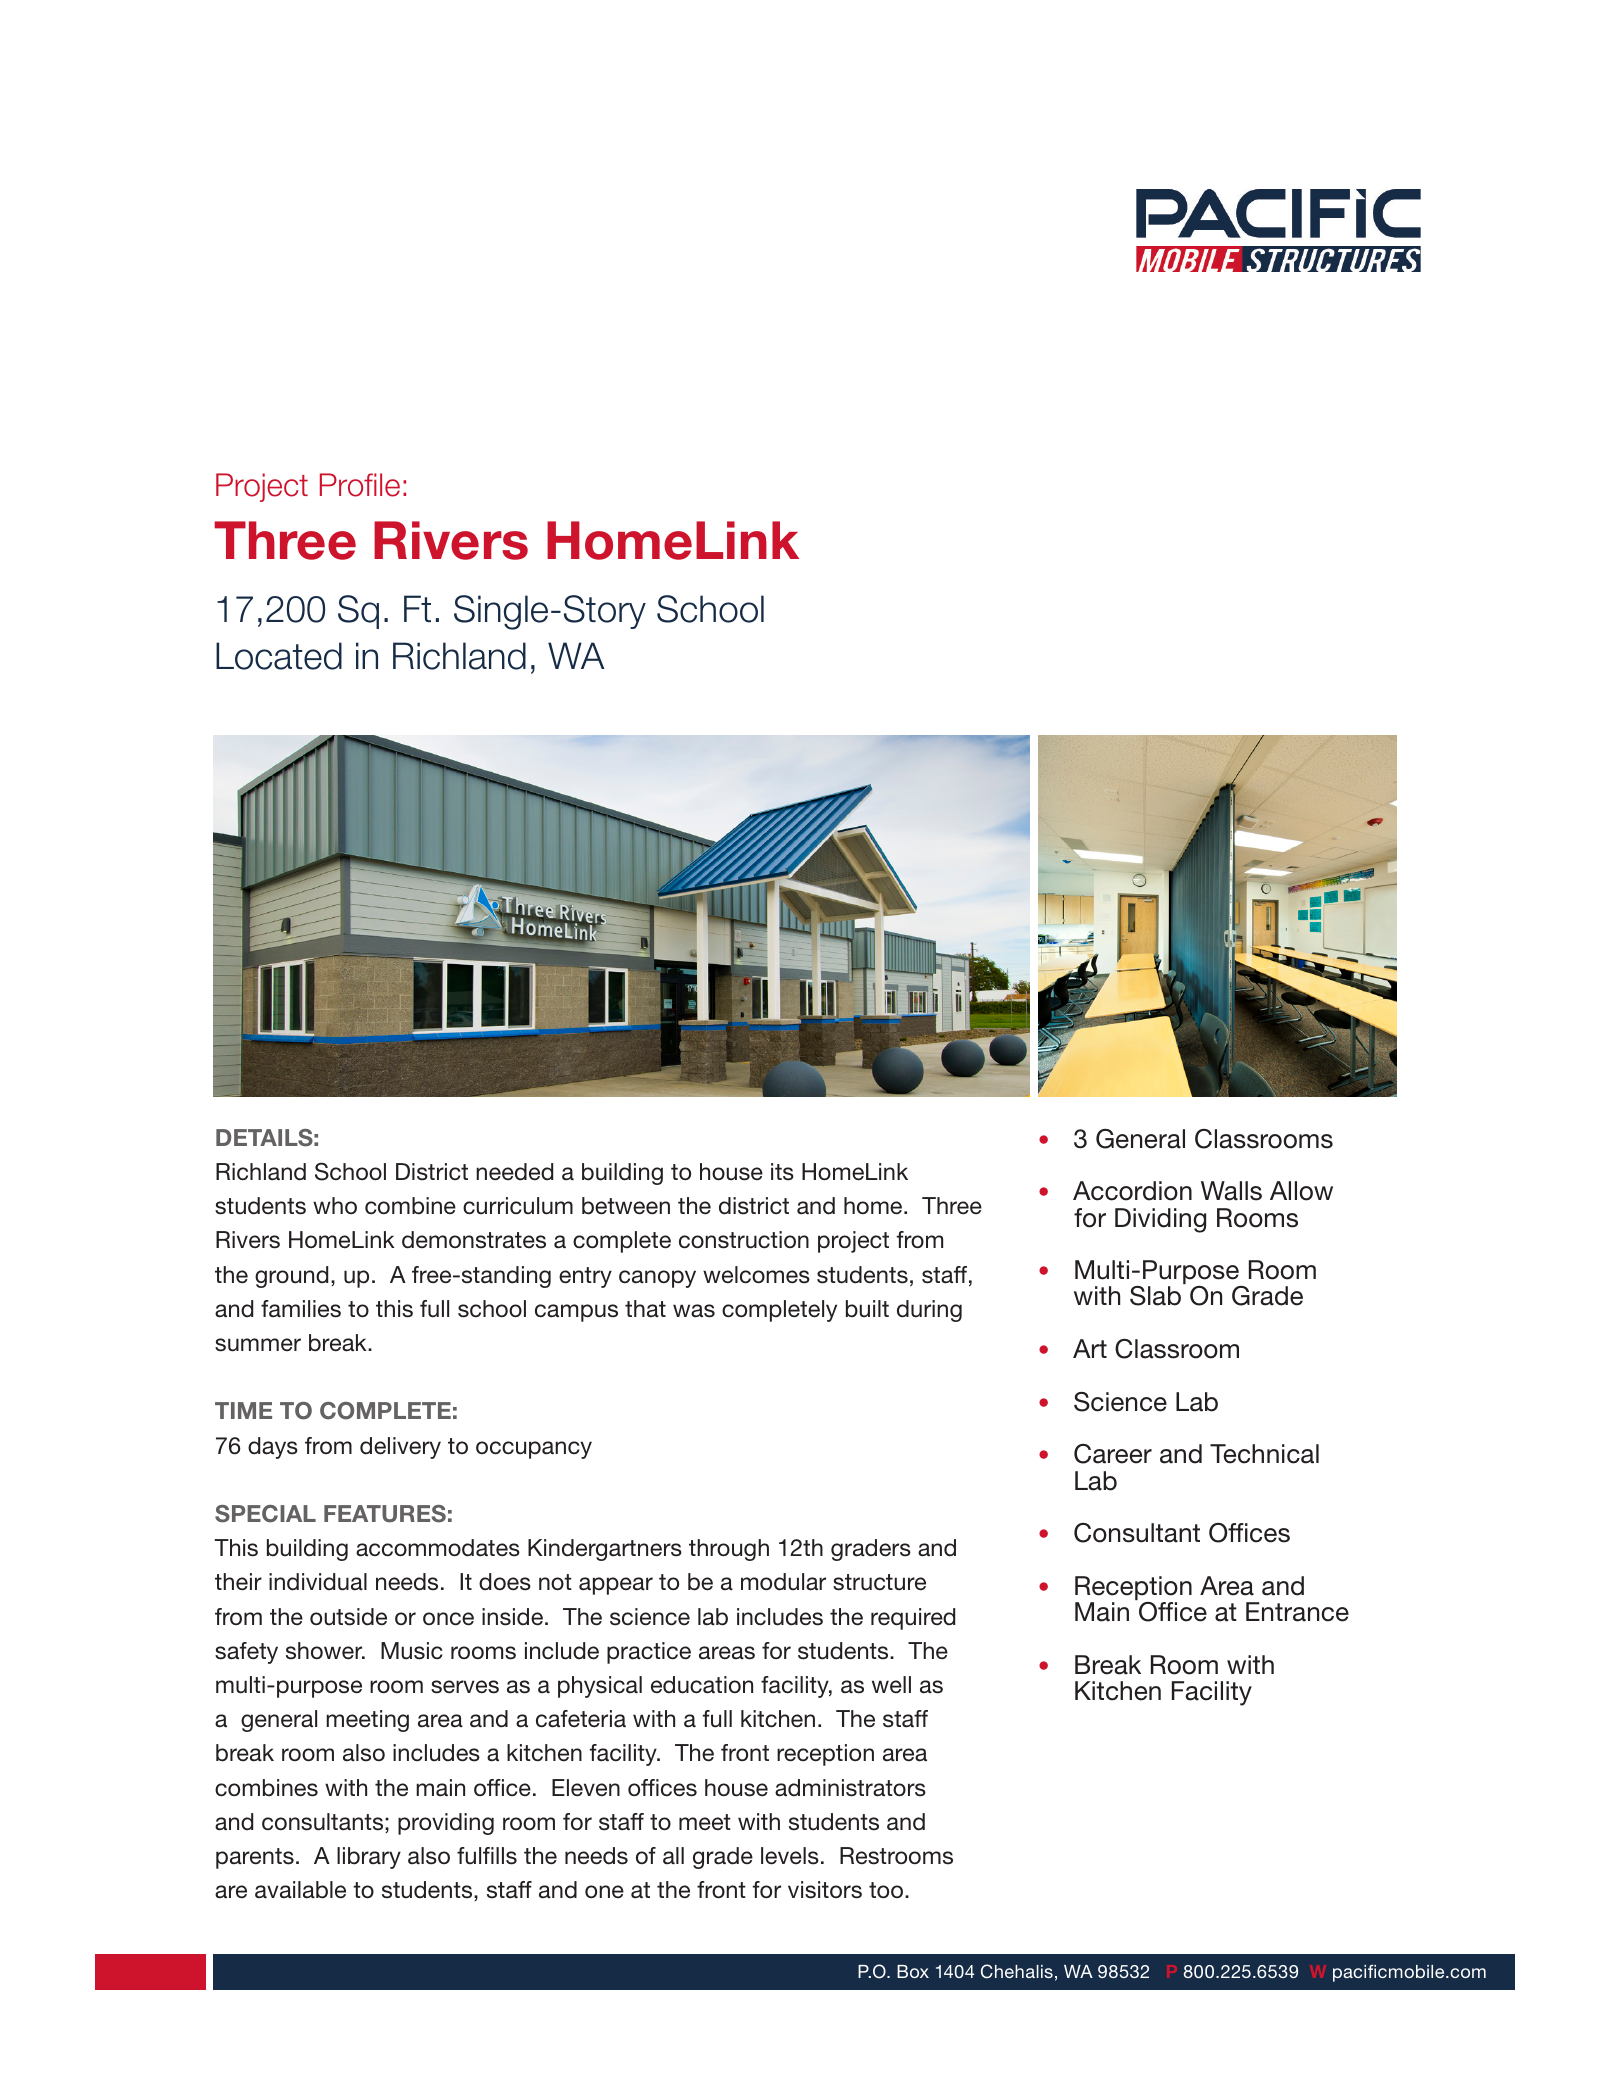  Describe the element at coordinates (360, 485) in the image. I see `Profile` at that location.
